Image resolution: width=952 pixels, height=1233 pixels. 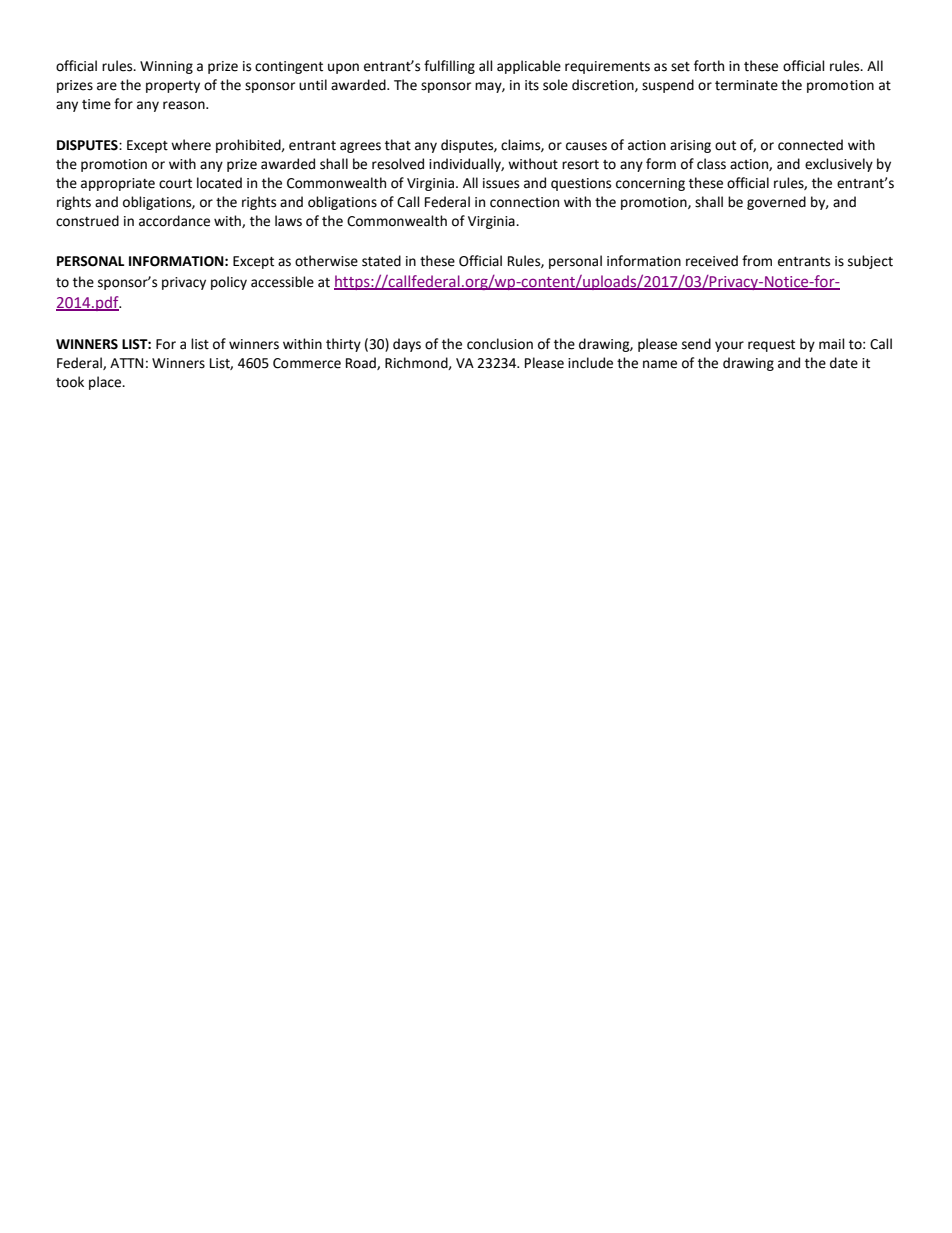 What do you see at coordinates (524, 202) in the screenshot?
I see `connection` at bounding box center [524, 202].
